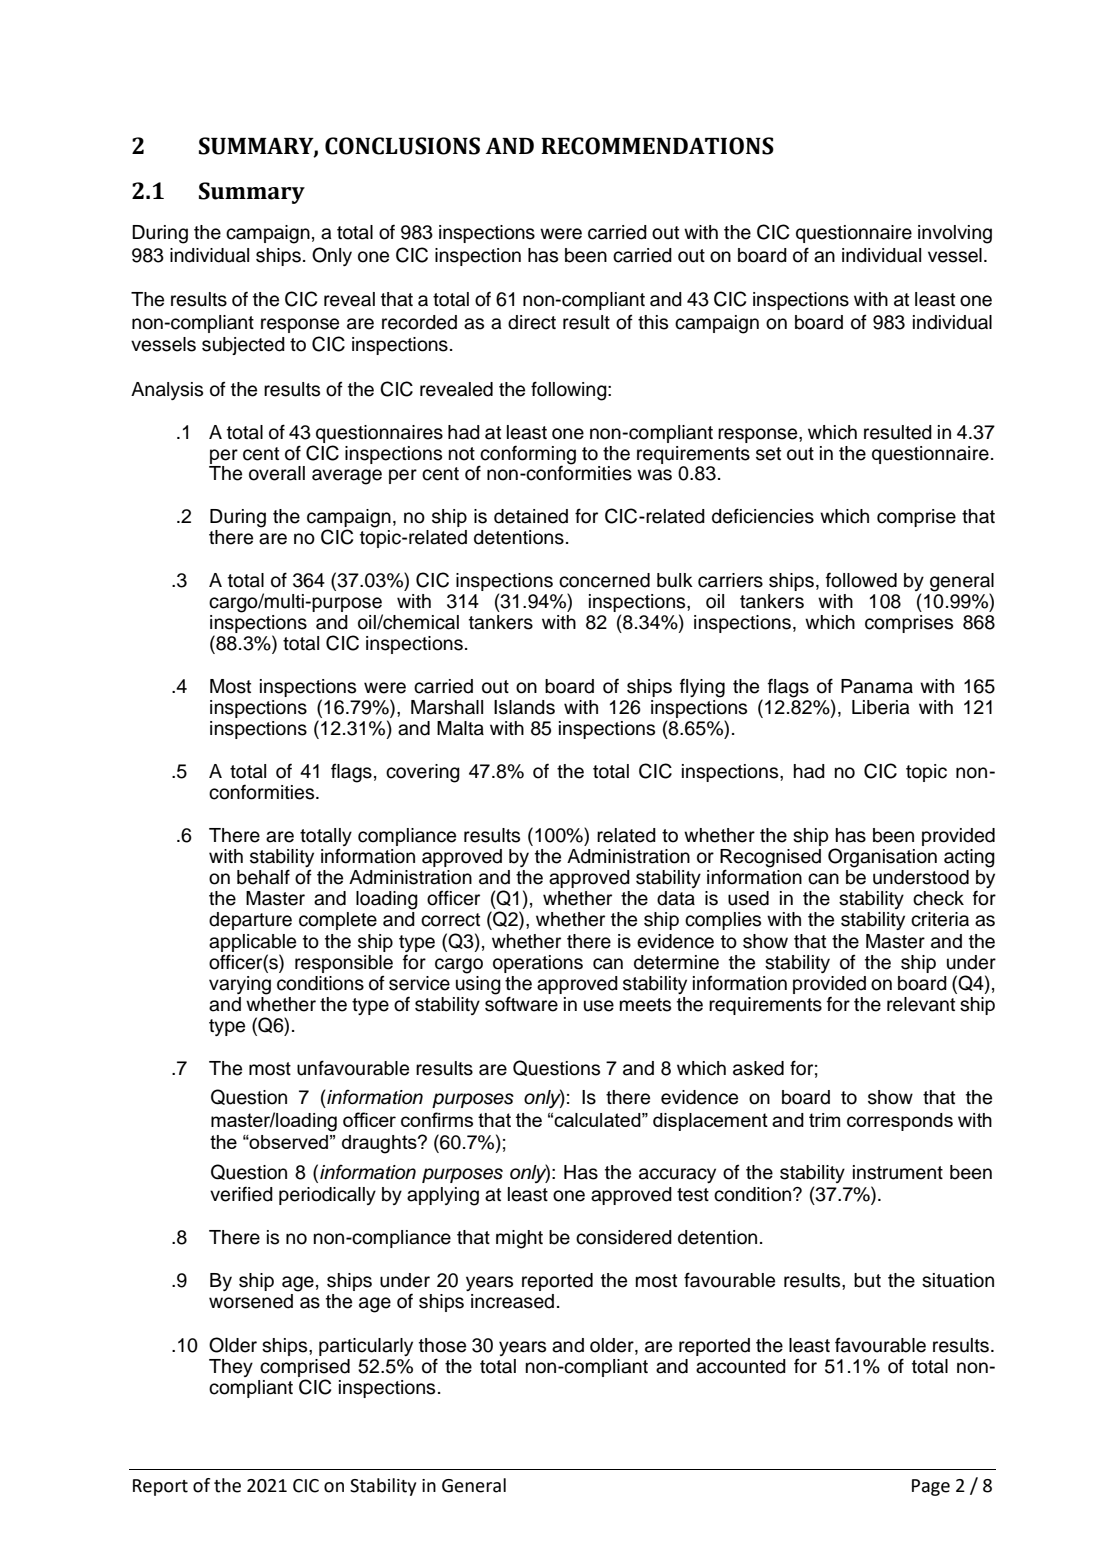  Describe the element at coordinates (657, 146) in the screenshot. I see `RECOMMENDATIONS` at that location.
